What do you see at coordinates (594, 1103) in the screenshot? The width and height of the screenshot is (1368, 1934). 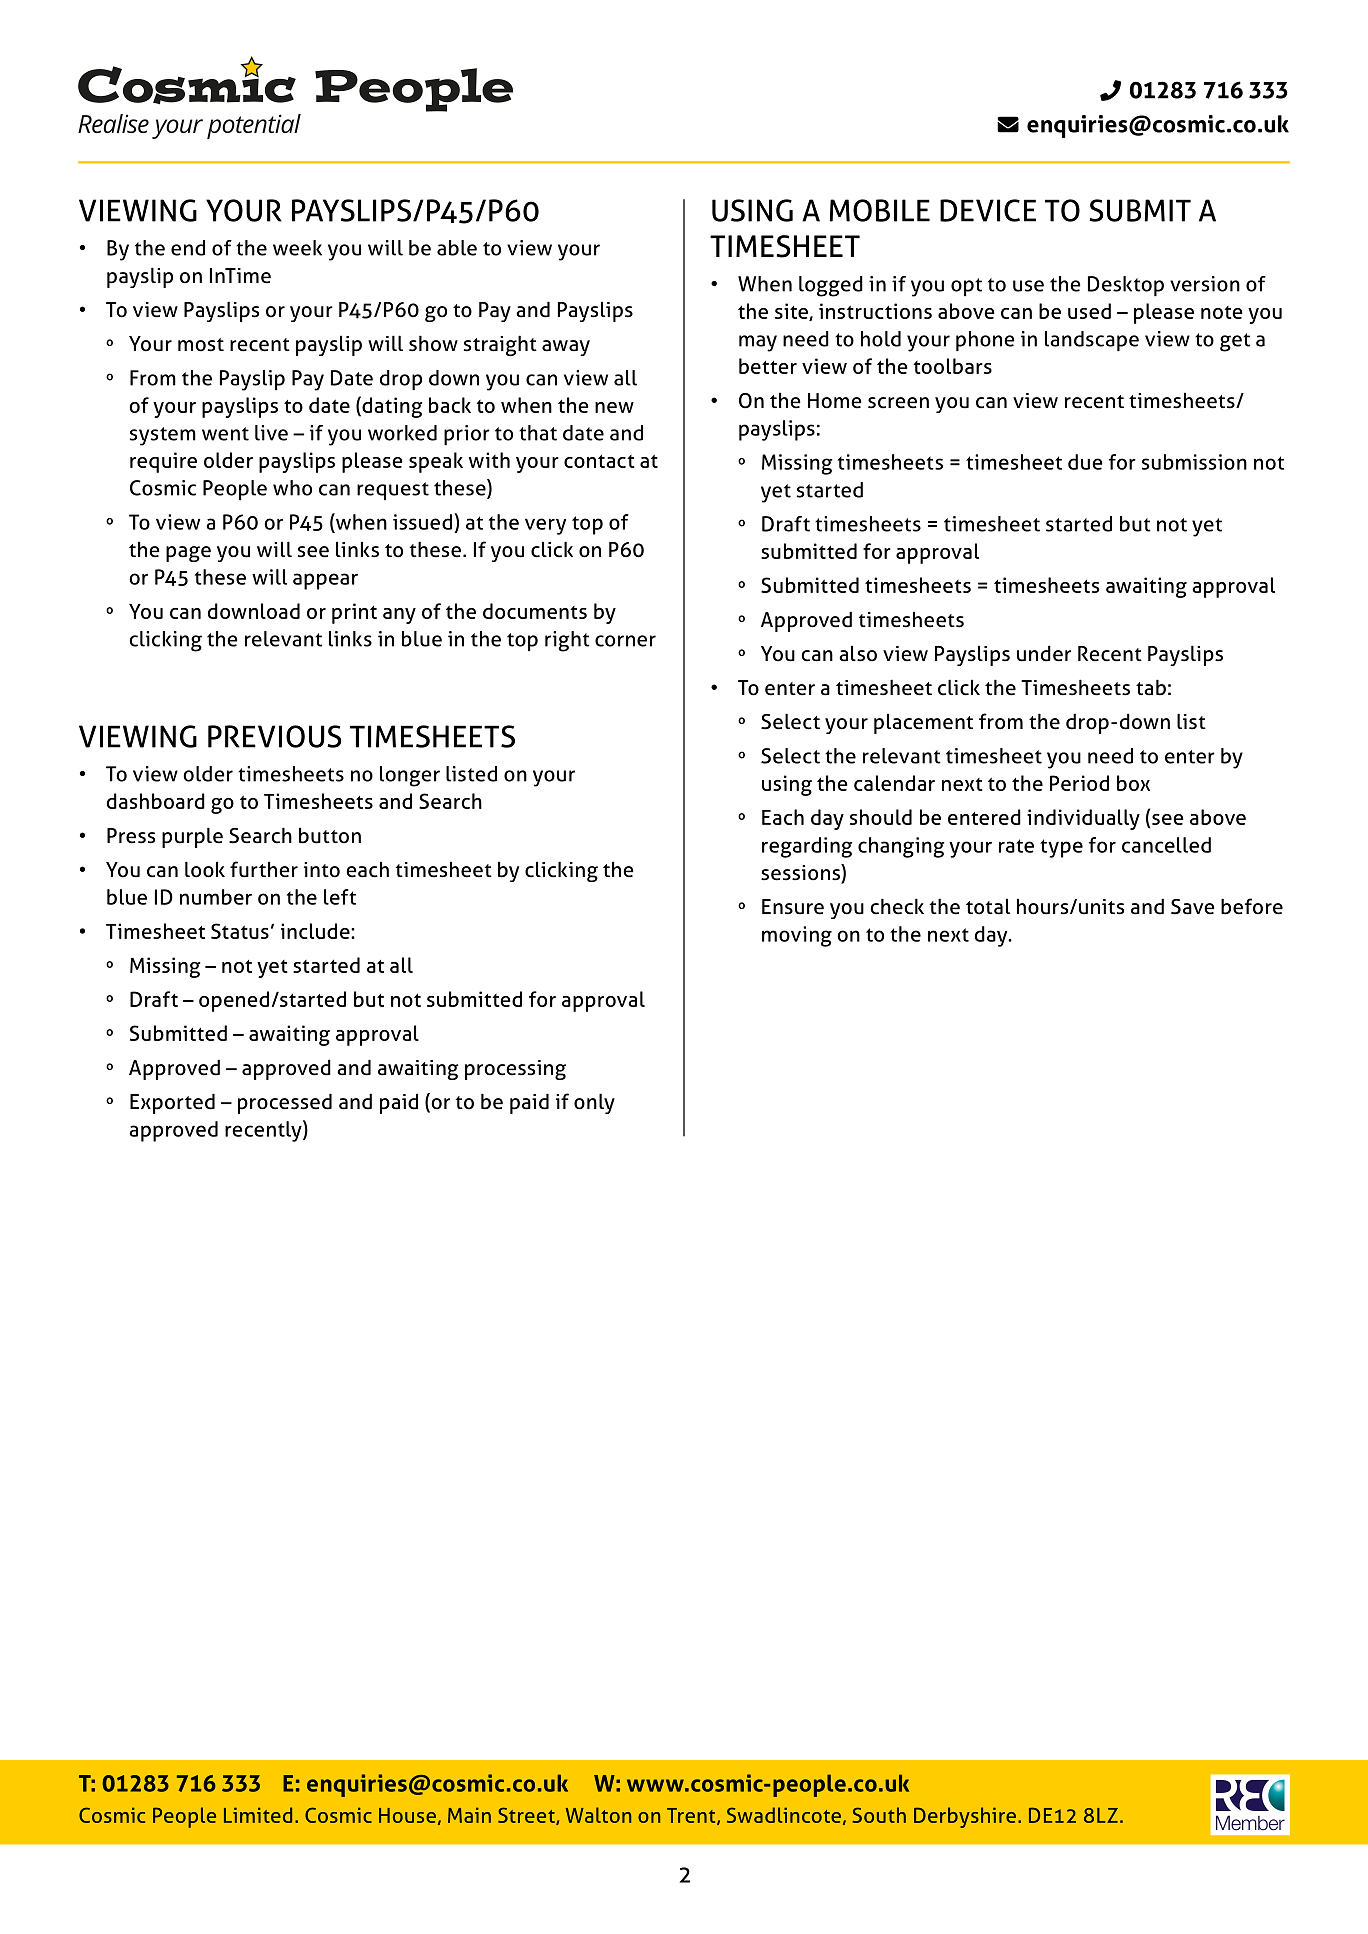 I see `only` at bounding box center [594, 1103].
